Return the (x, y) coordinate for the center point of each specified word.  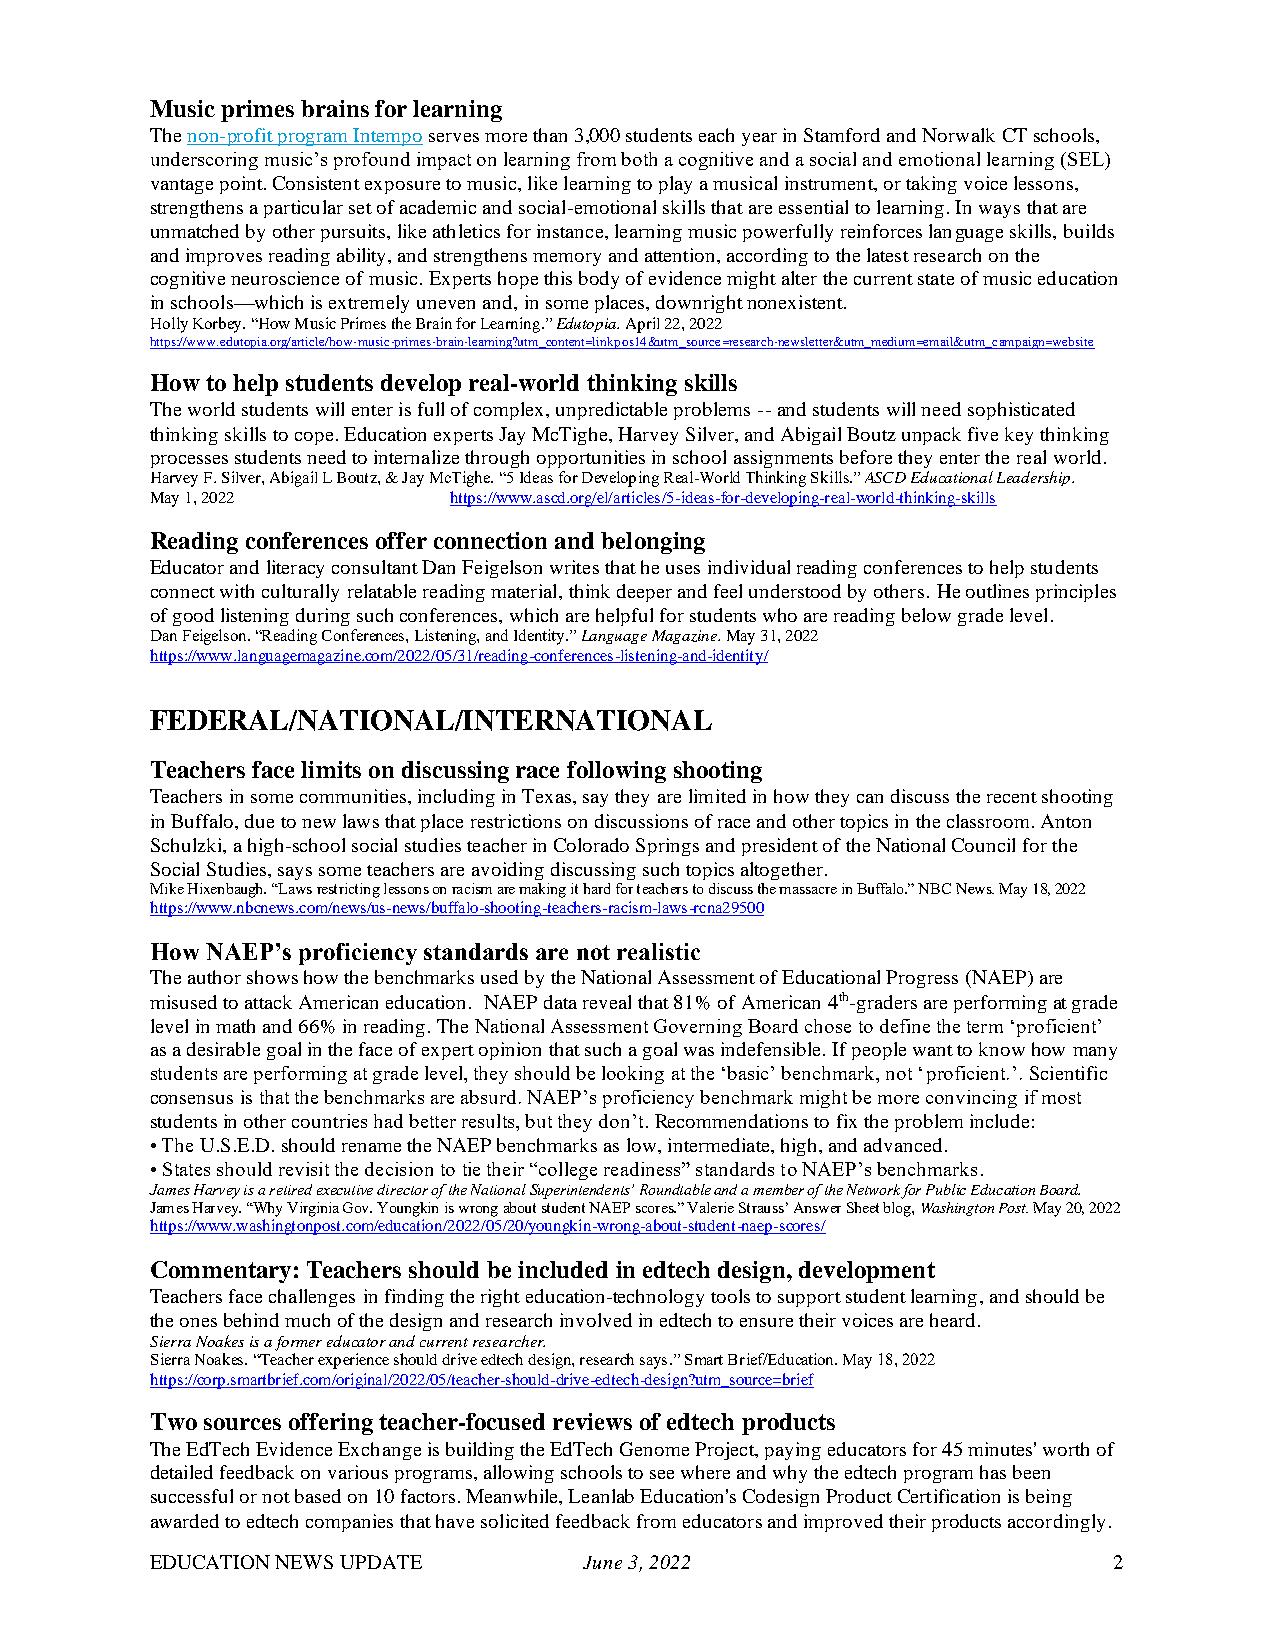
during (323, 617)
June (602, 1562)
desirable (223, 1049)
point (242, 185)
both (639, 159)
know (1002, 1049)
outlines (997, 591)
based (318, 1496)
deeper (644, 593)
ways (999, 211)
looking (633, 1075)
